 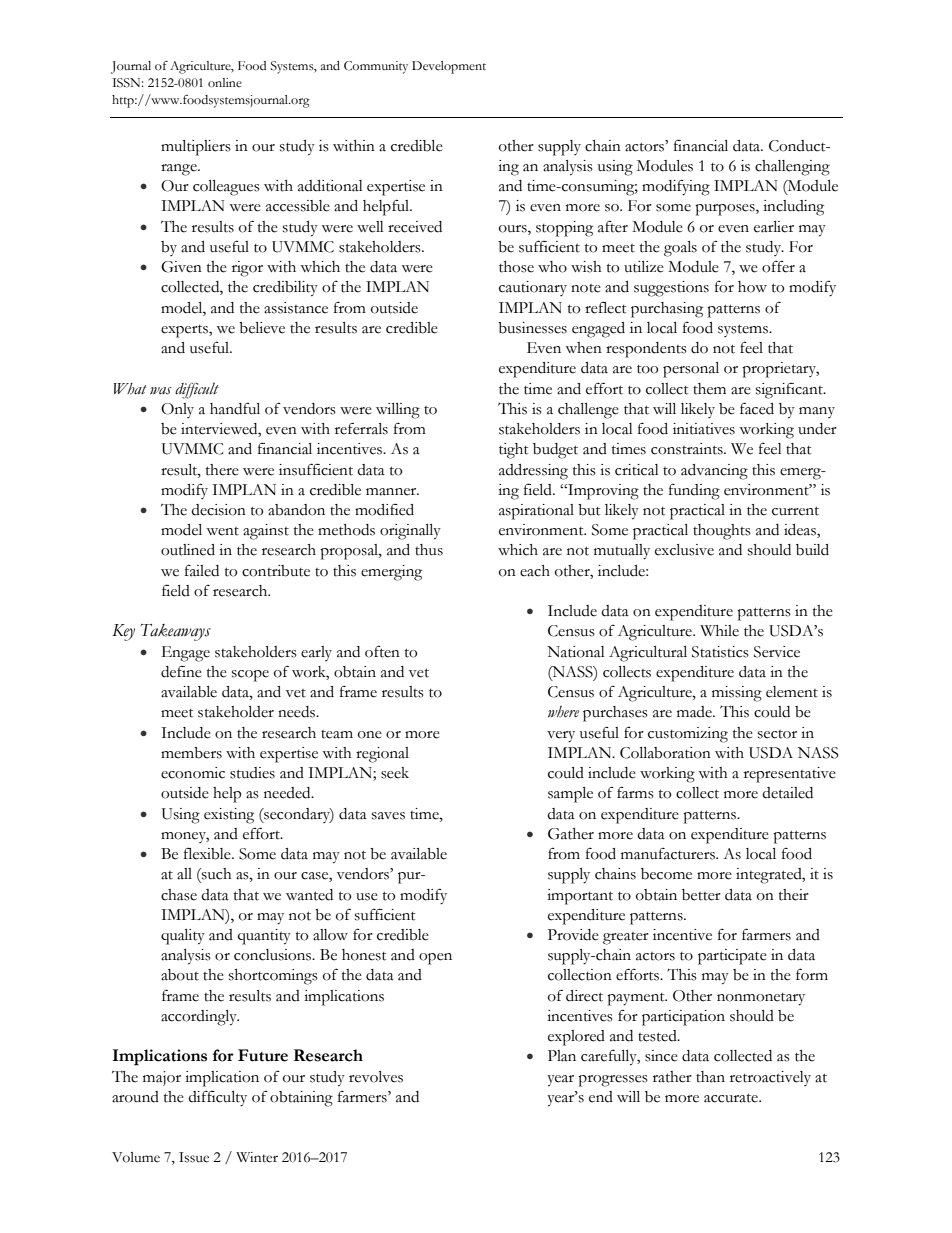 What do you see at coordinates (388, 816) in the image?
I see `saves` at bounding box center [388, 816].
